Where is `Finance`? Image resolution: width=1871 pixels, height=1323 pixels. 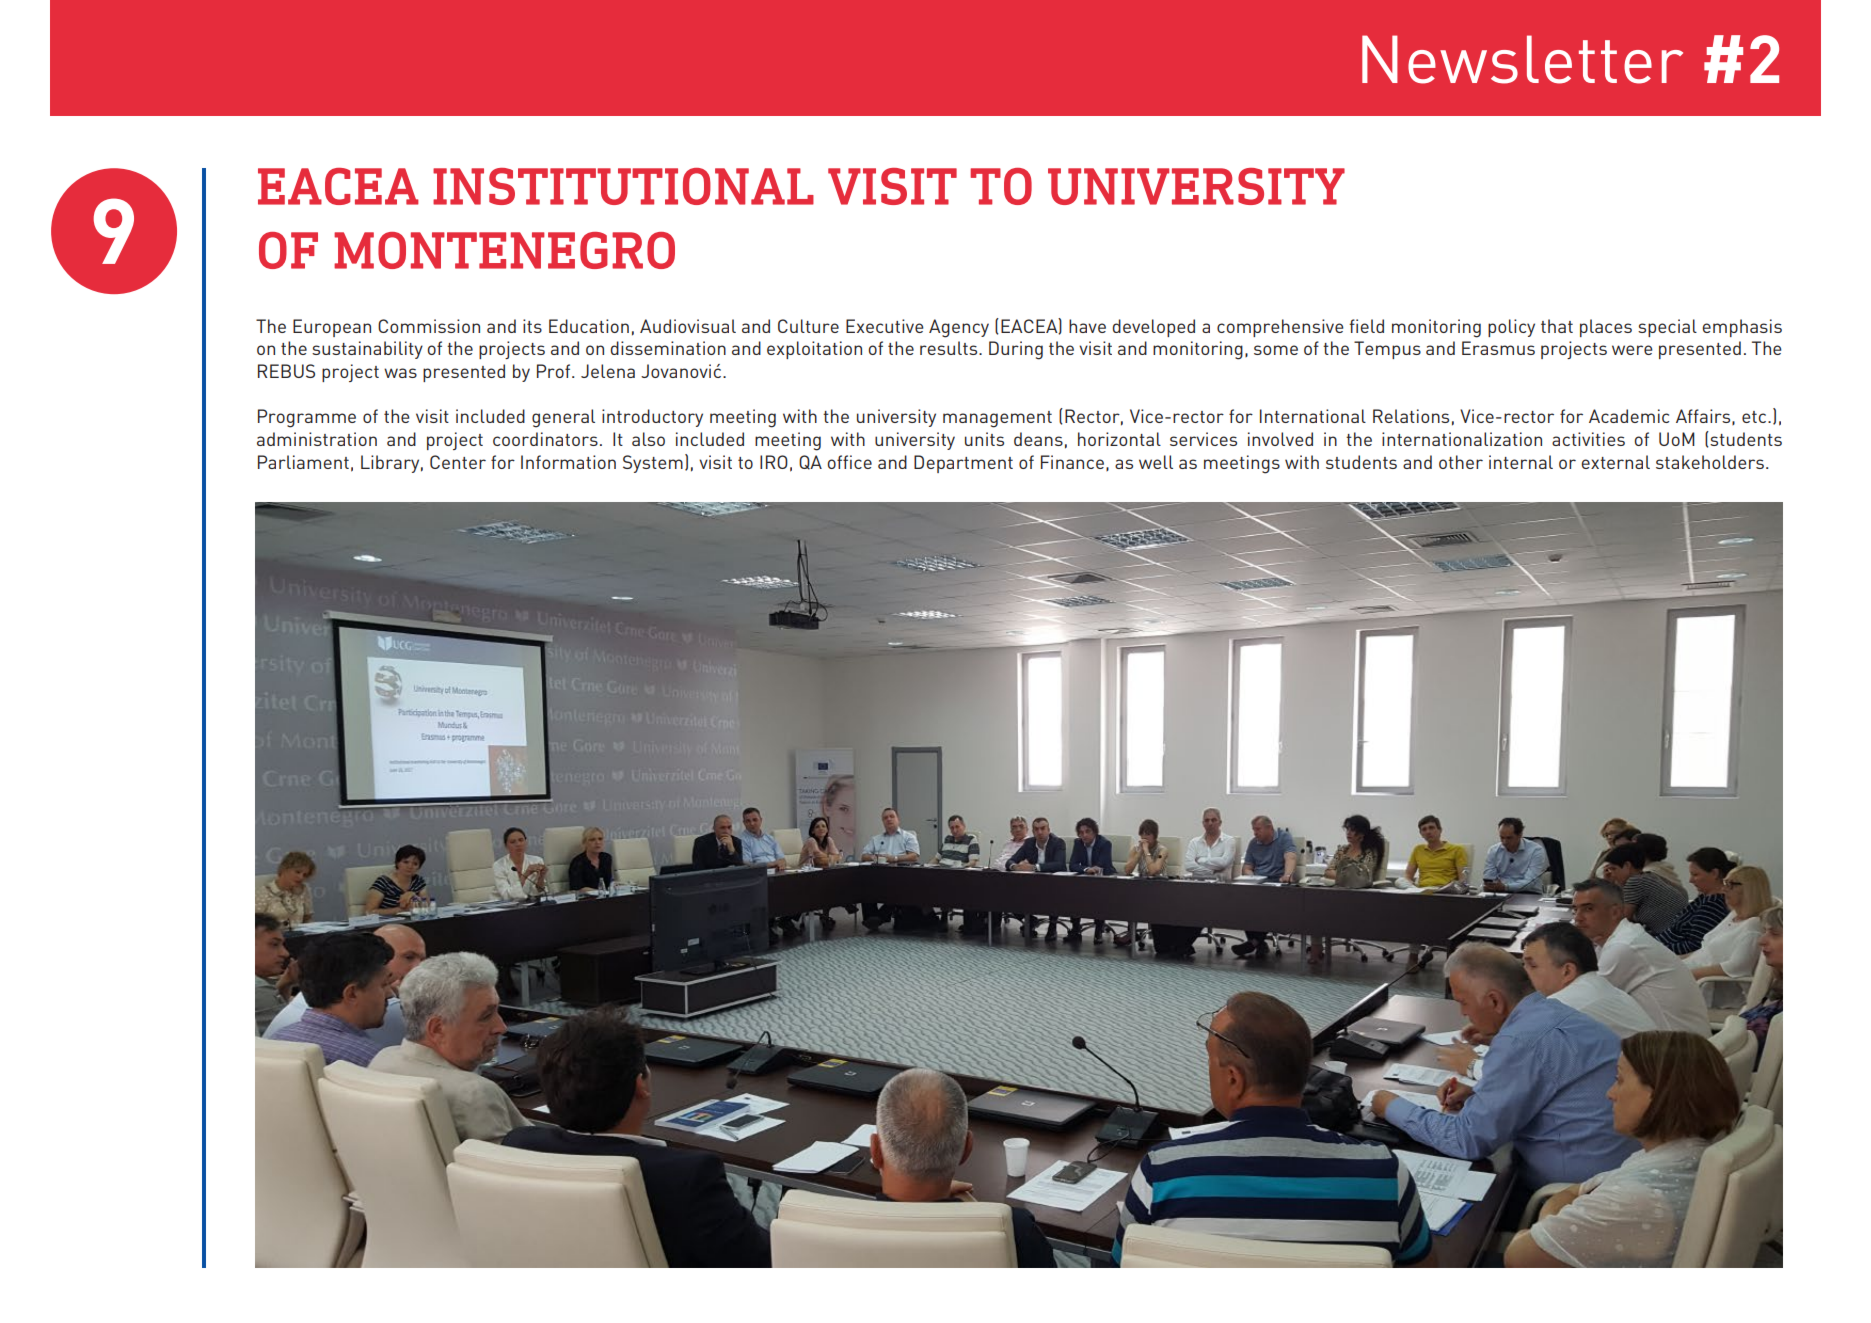 Finance is located at coordinates (1072, 462).
